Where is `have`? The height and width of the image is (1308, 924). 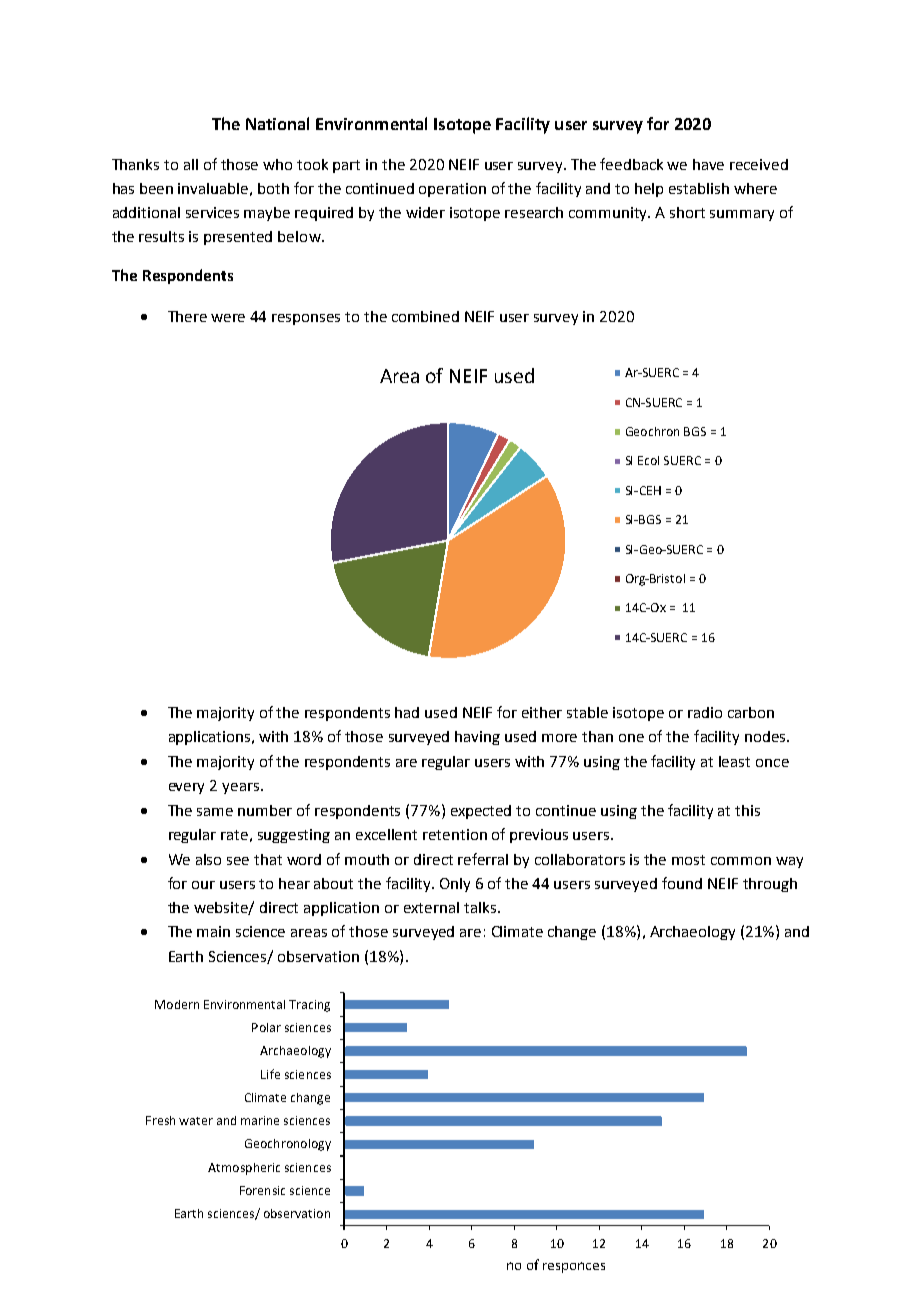
have is located at coordinates (708, 164).
